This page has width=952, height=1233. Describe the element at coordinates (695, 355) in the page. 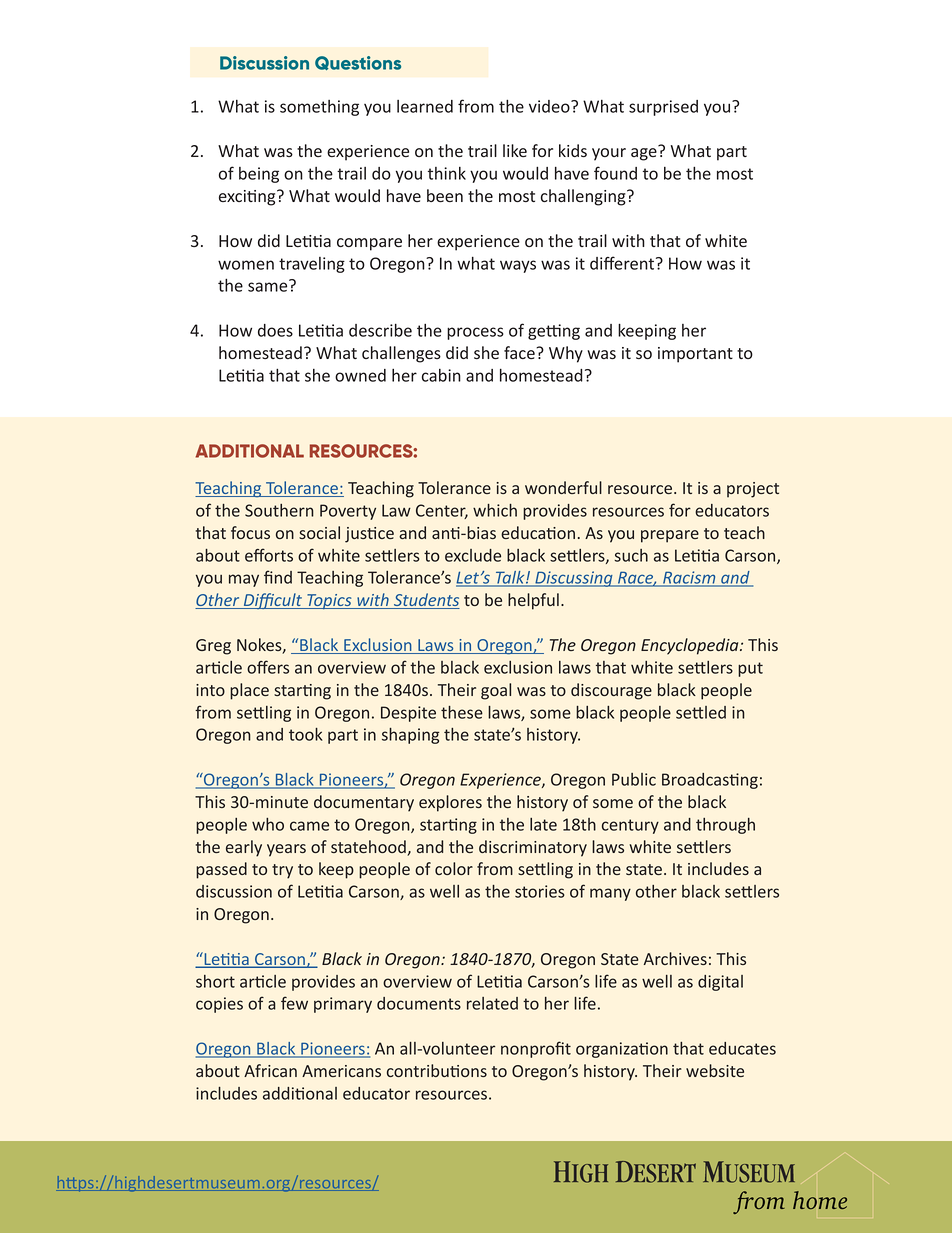

I see `important` at that location.
